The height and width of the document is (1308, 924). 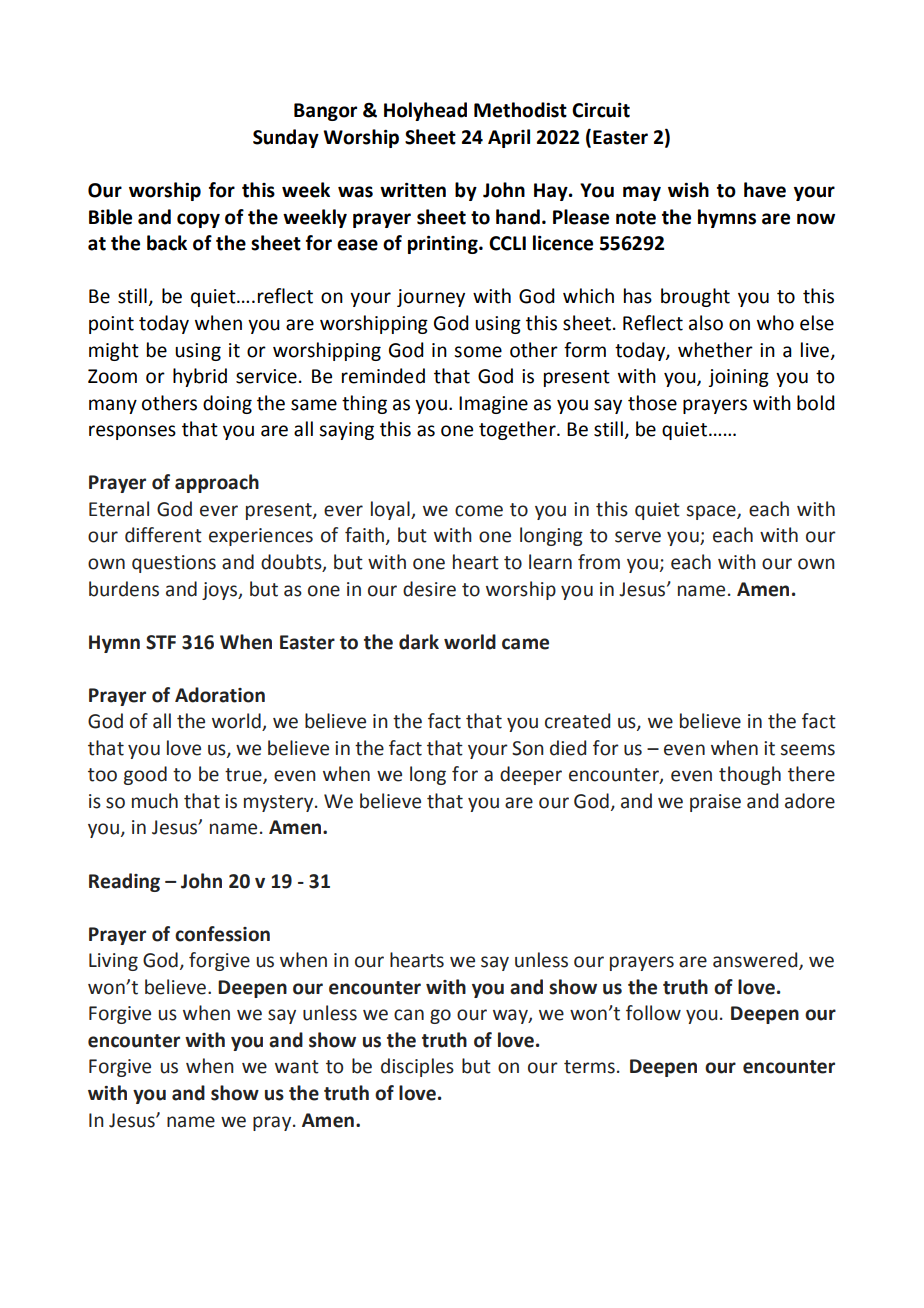 I want to click on want, so click(x=297, y=1067).
